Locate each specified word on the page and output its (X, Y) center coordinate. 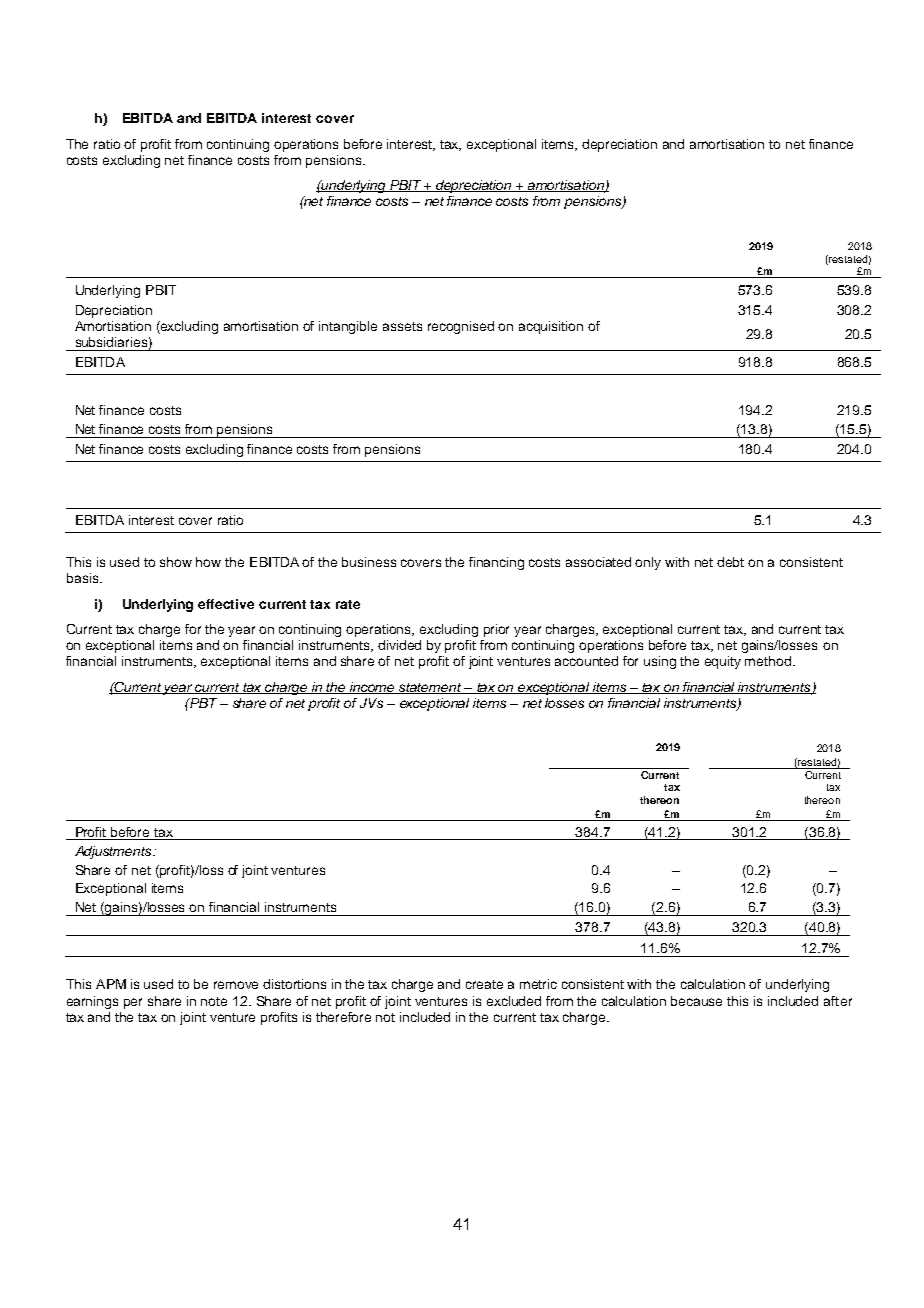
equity (723, 662)
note (214, 1001)
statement (430, 688)
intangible (348, 327)
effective (226, 604)
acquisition (551, 327)
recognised (461, 327)
